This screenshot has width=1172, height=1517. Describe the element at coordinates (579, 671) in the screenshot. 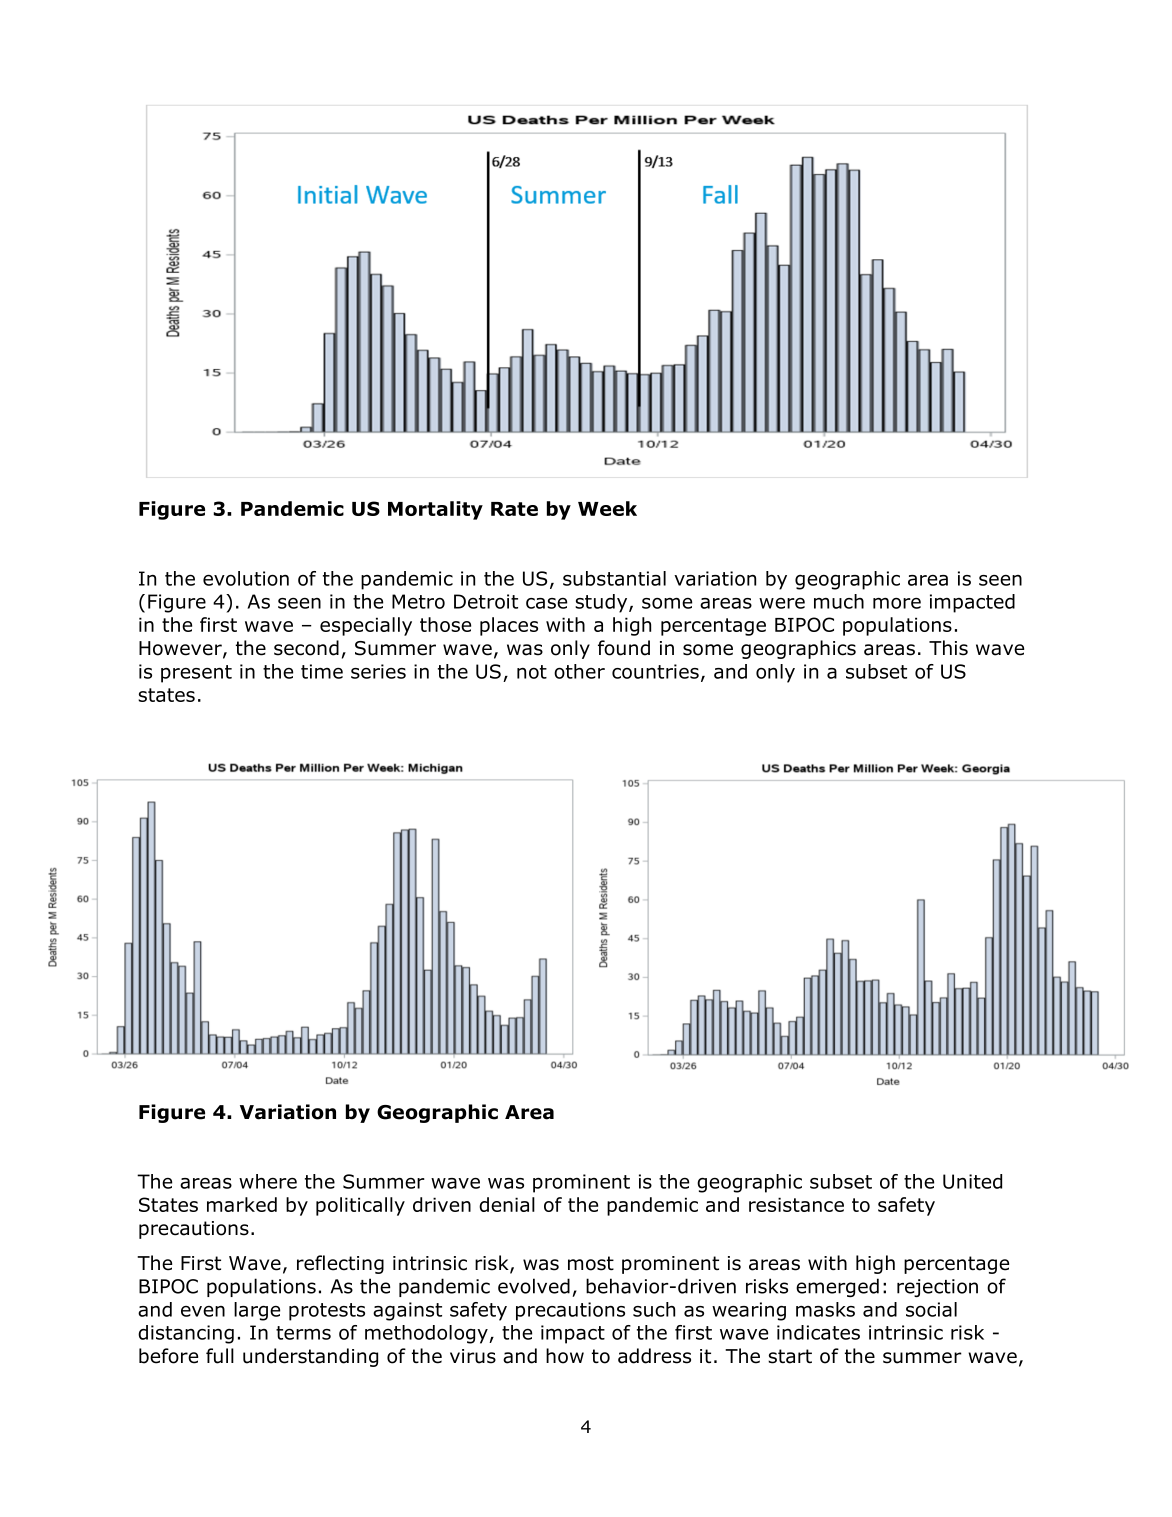

I see `other` at that location.
